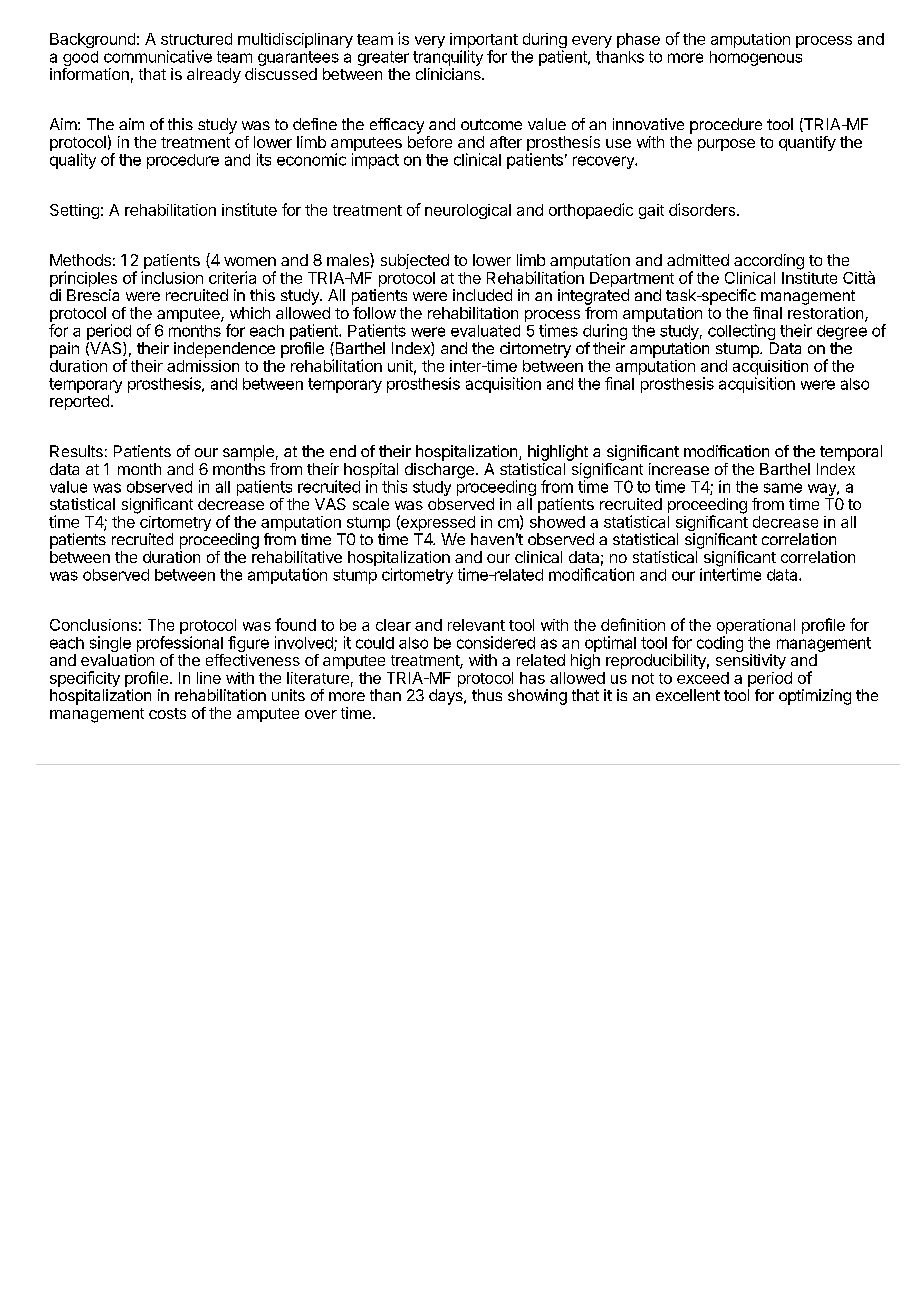 Image resolution: width=924 pixels, height=1308 pixels. What do you see at coordinates (447, 697) in the screenshot?
I see `days` at bounding box center [447, 697].
